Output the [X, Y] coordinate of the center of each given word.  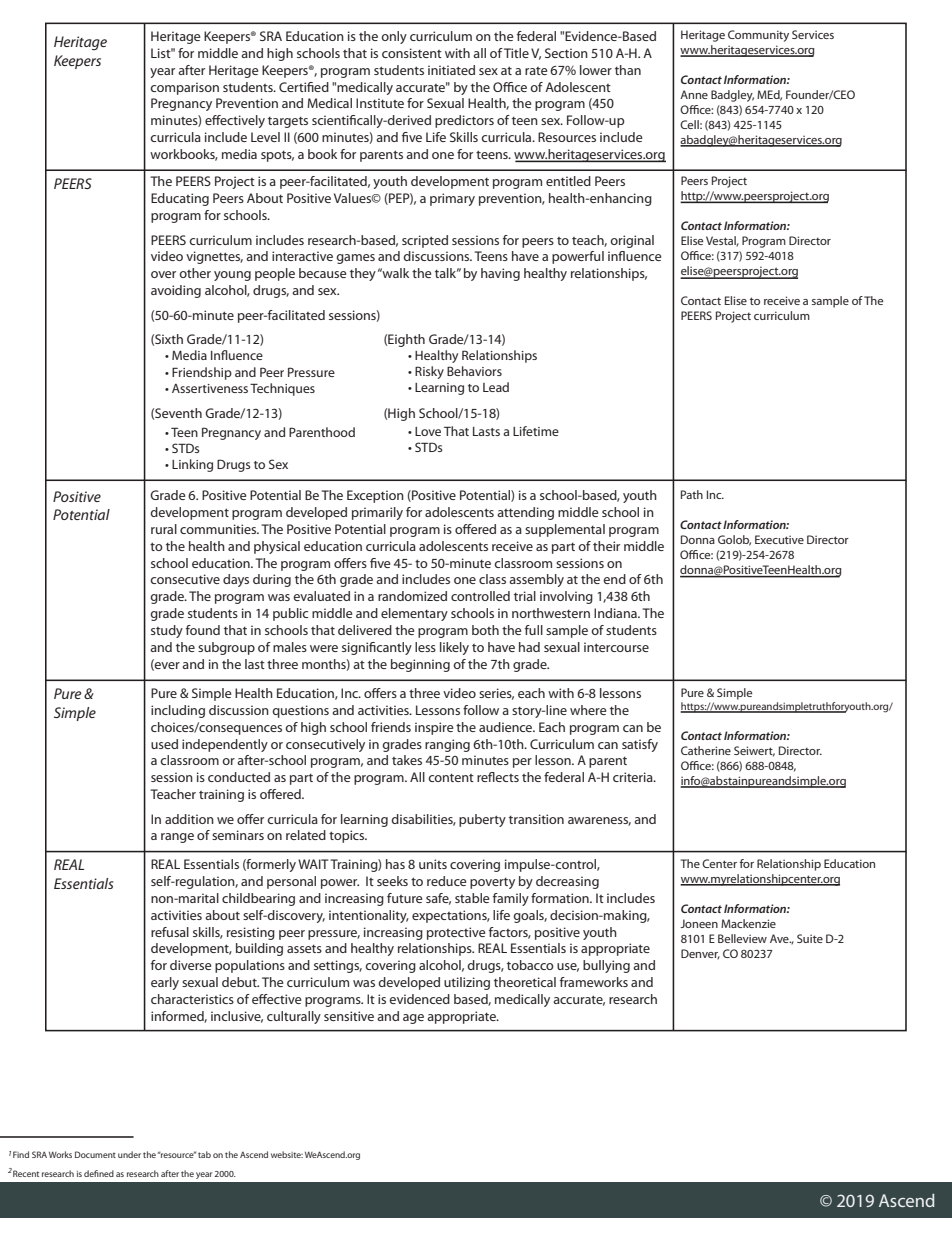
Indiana [616, 613]
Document [95, 1154]
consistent [412, 53]
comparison [184, 88]
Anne [694, 94]
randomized [412, 596]
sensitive [349, 1016]
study [167, 631]
